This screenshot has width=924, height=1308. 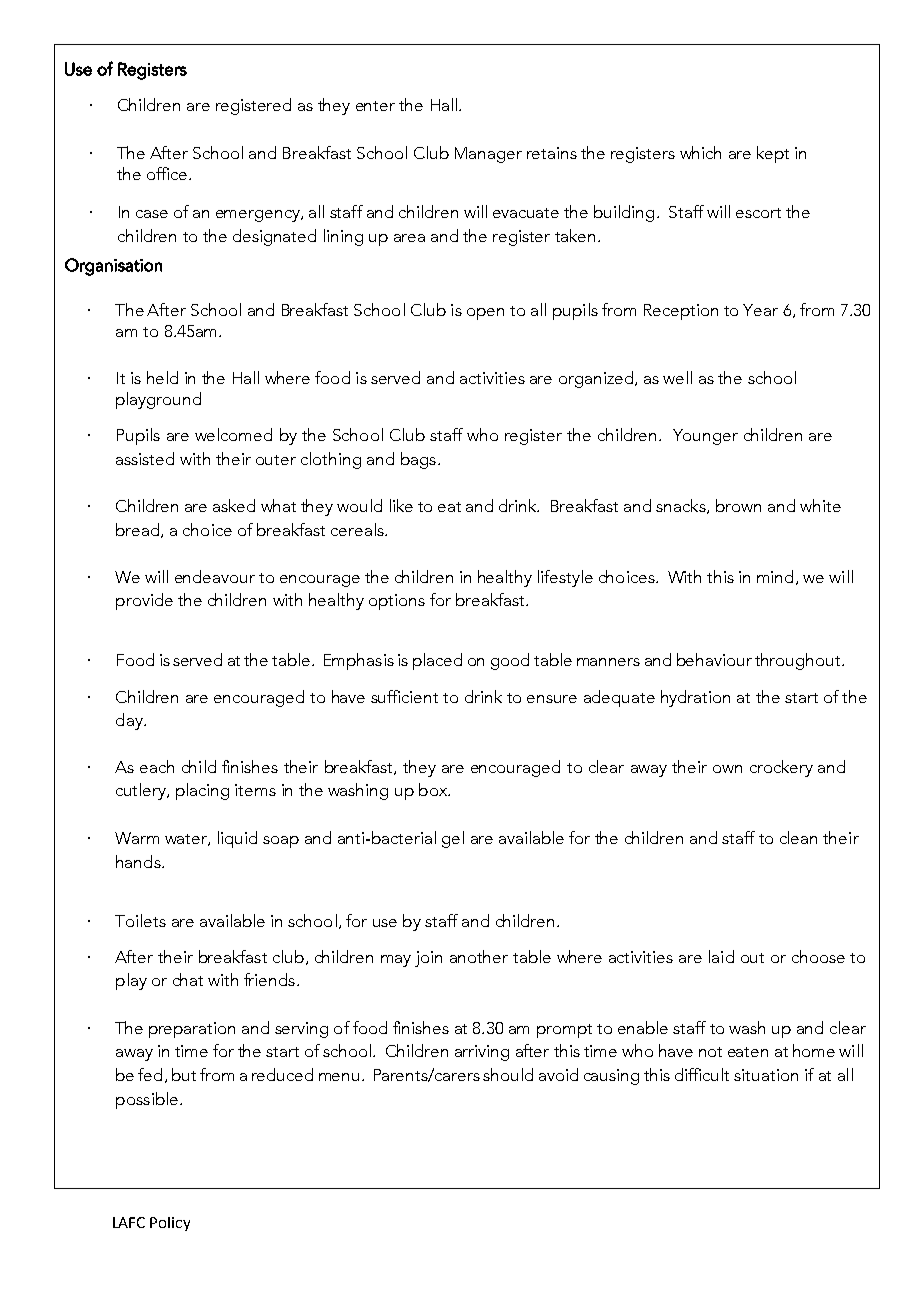 What do you see at coordinates (168, 173) in the screenshot?
I see `office` at bounding box center [168, 173].
